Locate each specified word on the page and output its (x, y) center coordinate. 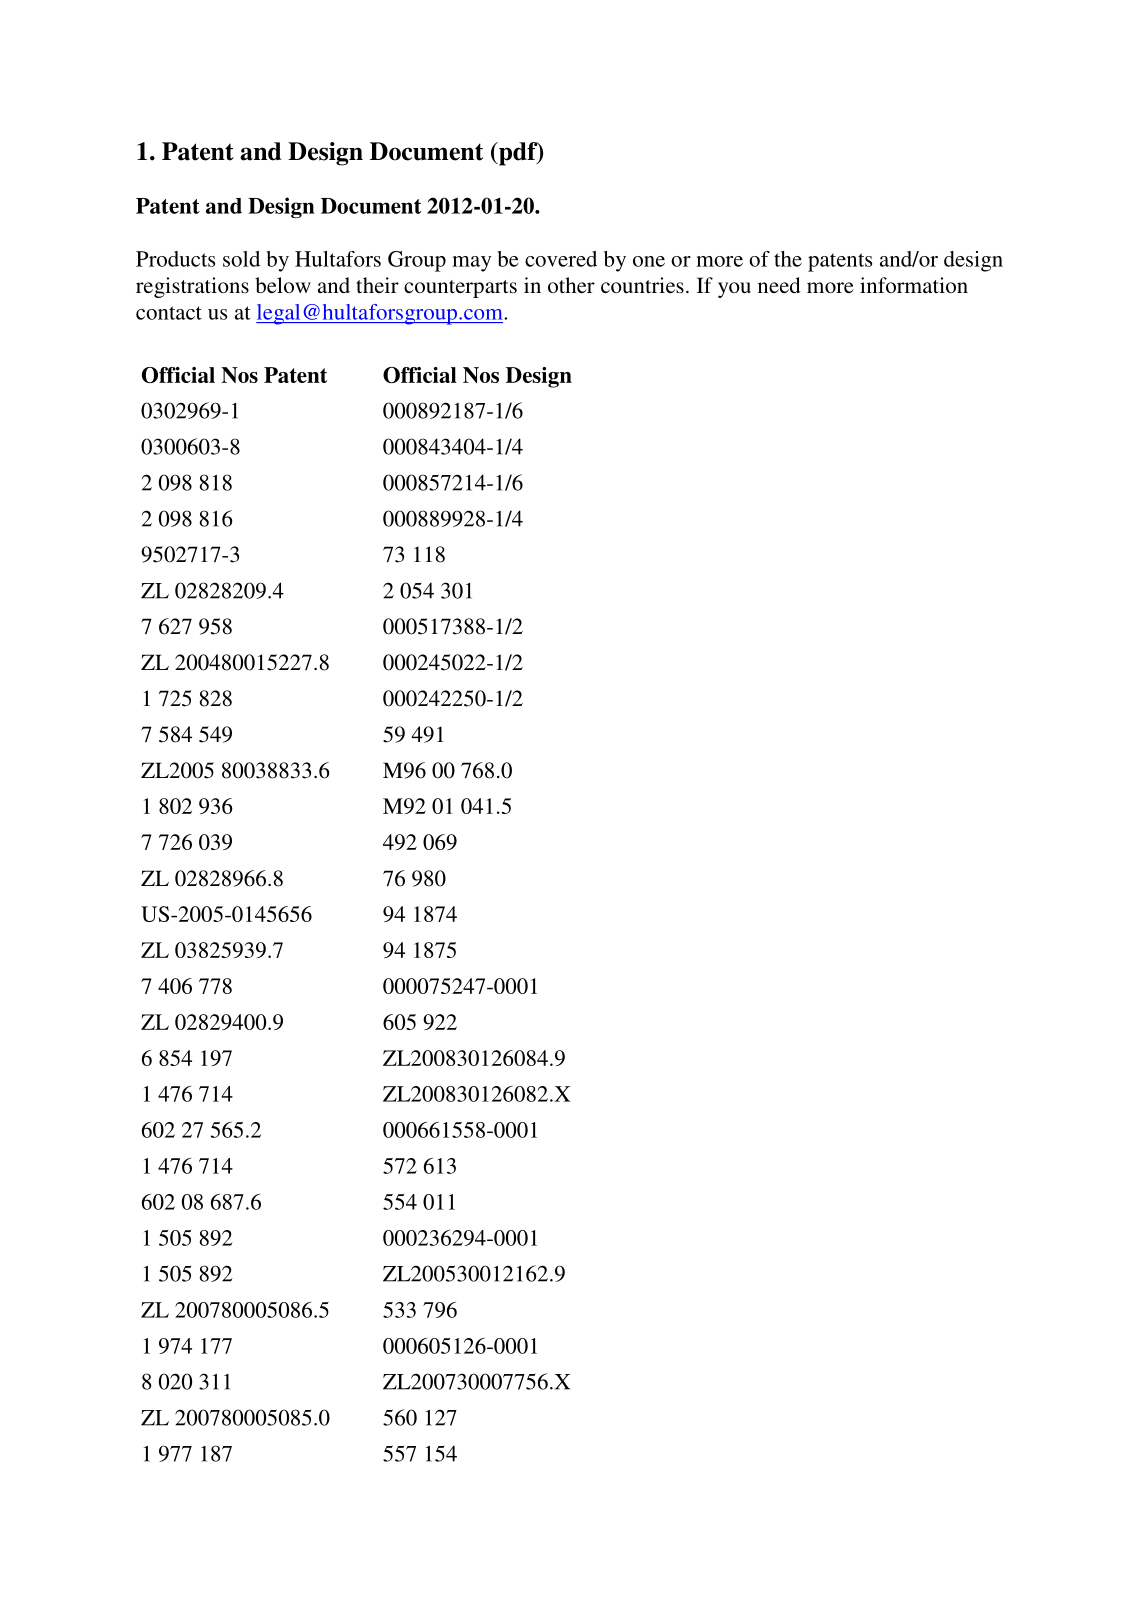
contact (169, 313)
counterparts (460, 289)
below (283, 285)
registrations (192, 287)
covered (561, 259)
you (734, 290)
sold (241, 259)
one (649, 261)
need (779, 285)
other (571, 285)
